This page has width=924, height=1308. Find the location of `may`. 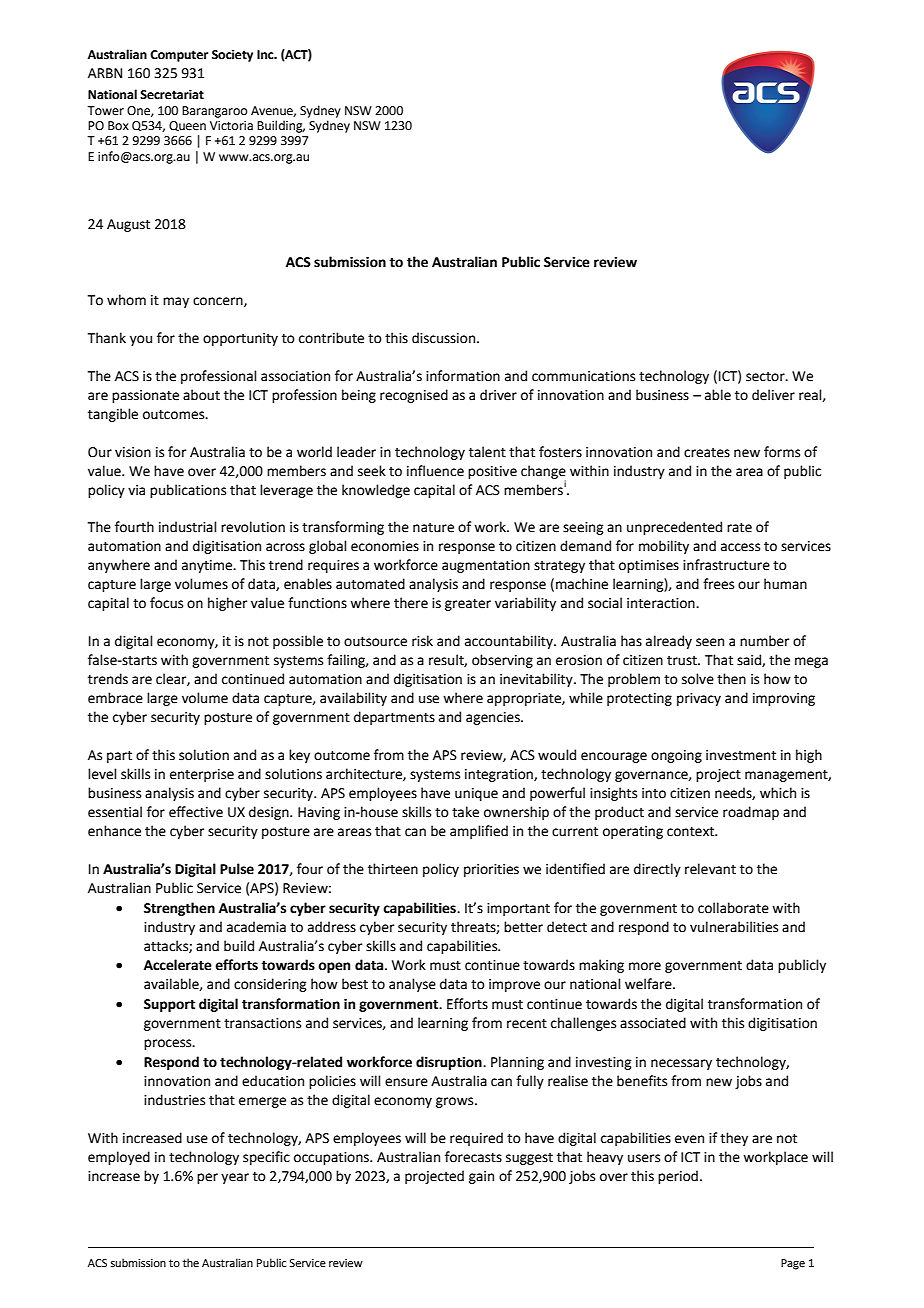

may is located at coordinates (176, 302).
